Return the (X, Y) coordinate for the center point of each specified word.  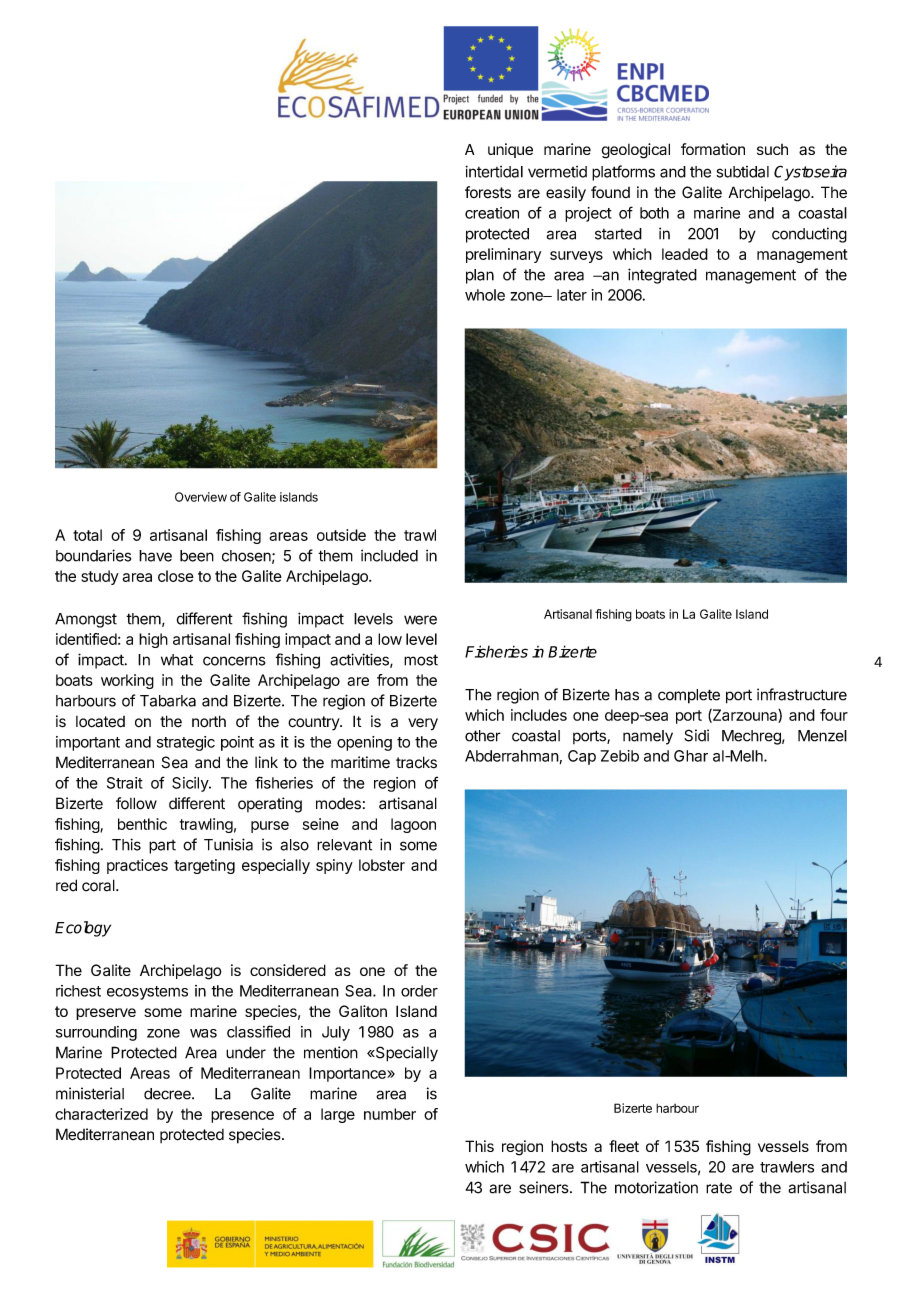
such (772, 149)
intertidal (494, 171)
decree (168, 1094)
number (390, 1114)
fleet (624, 1146)
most (421, 660)
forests (488, 192)
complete (689, 696)
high (153, 640)
